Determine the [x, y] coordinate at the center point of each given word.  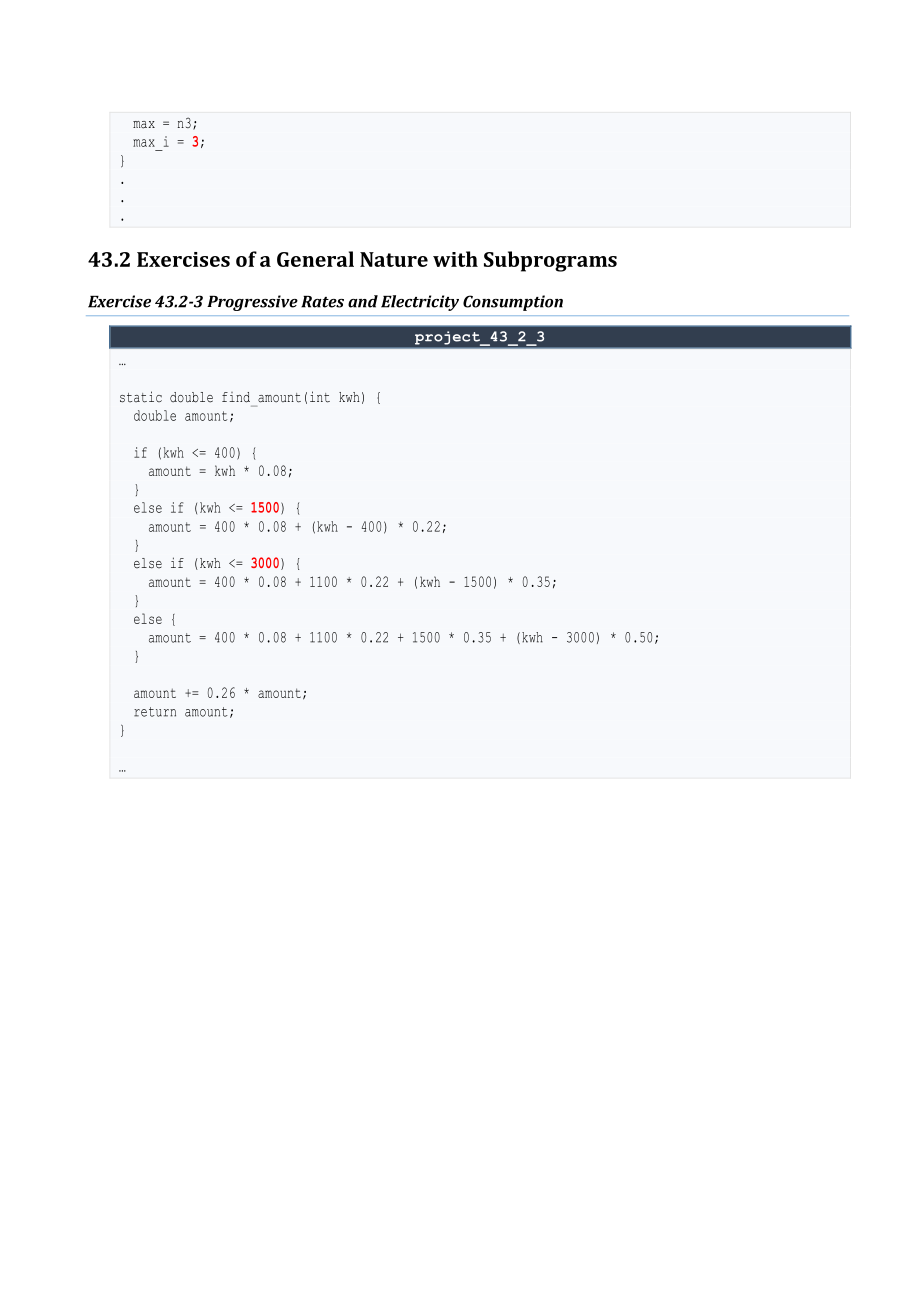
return [155, 712]
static [141, 397]
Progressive [252, 303]
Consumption [513, 303]
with [455, 259]
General [315, 259]
